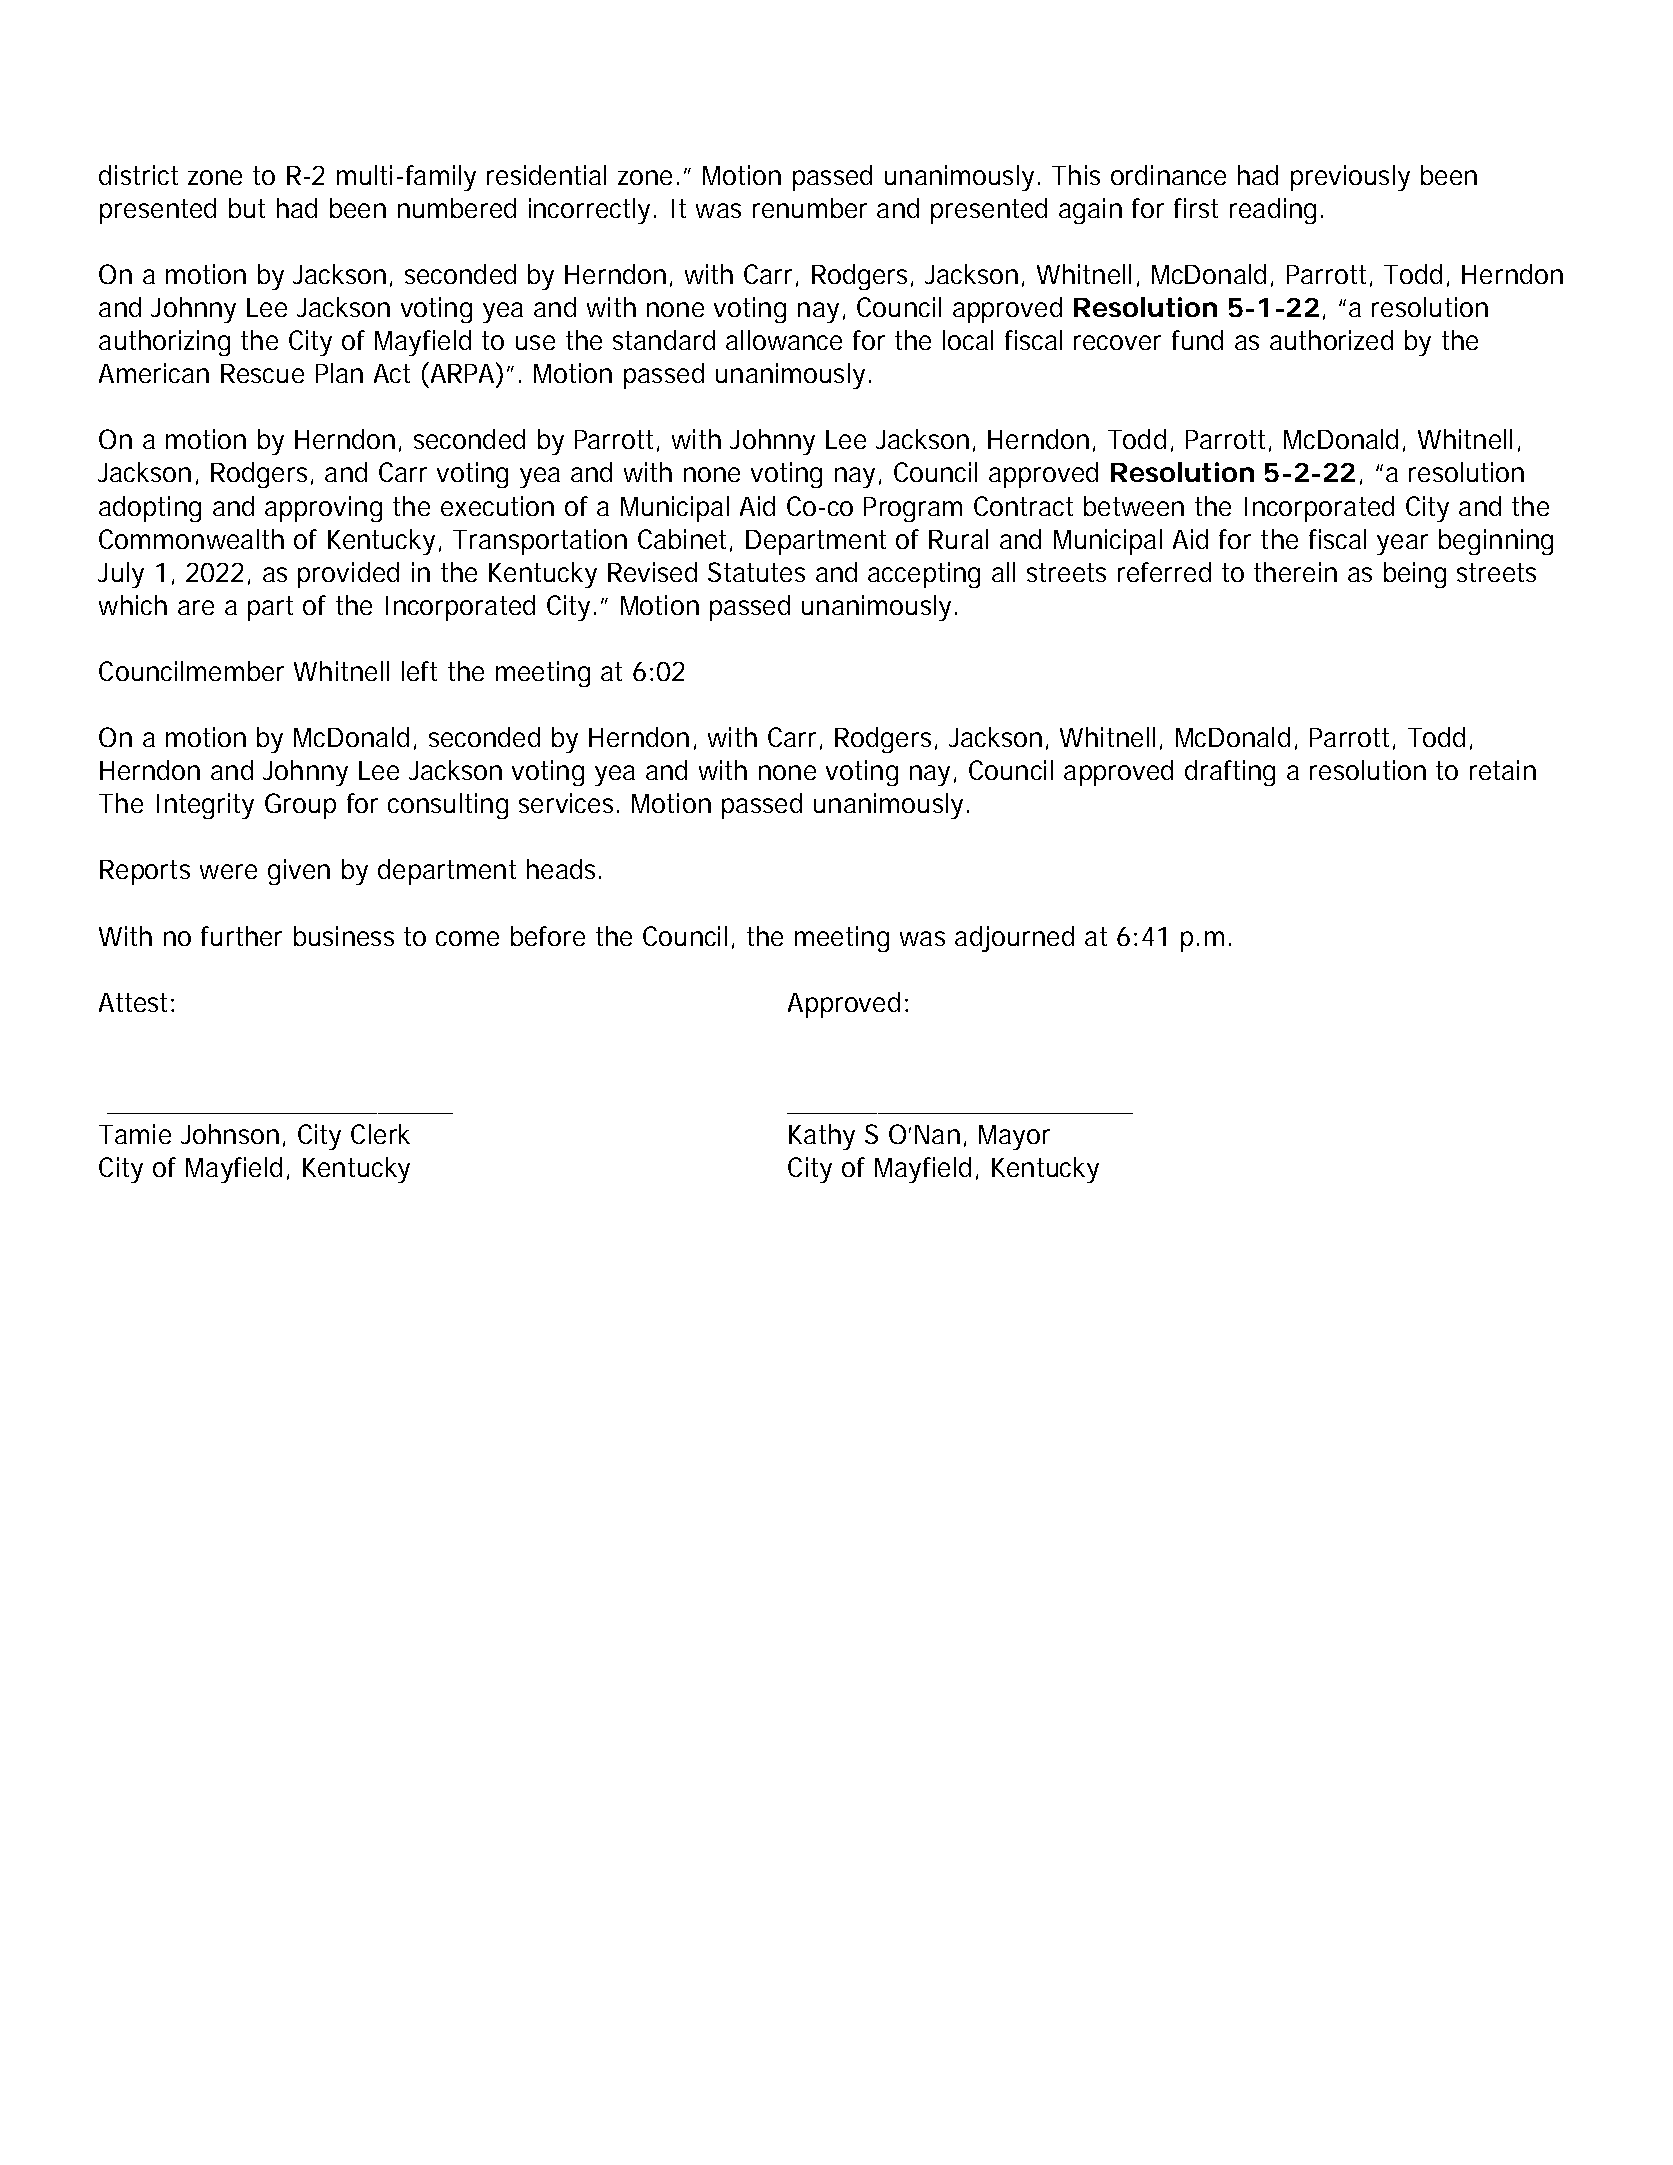  Describe the element at coordinates (419, 671) in the screenshot. I see `left` at that location.
